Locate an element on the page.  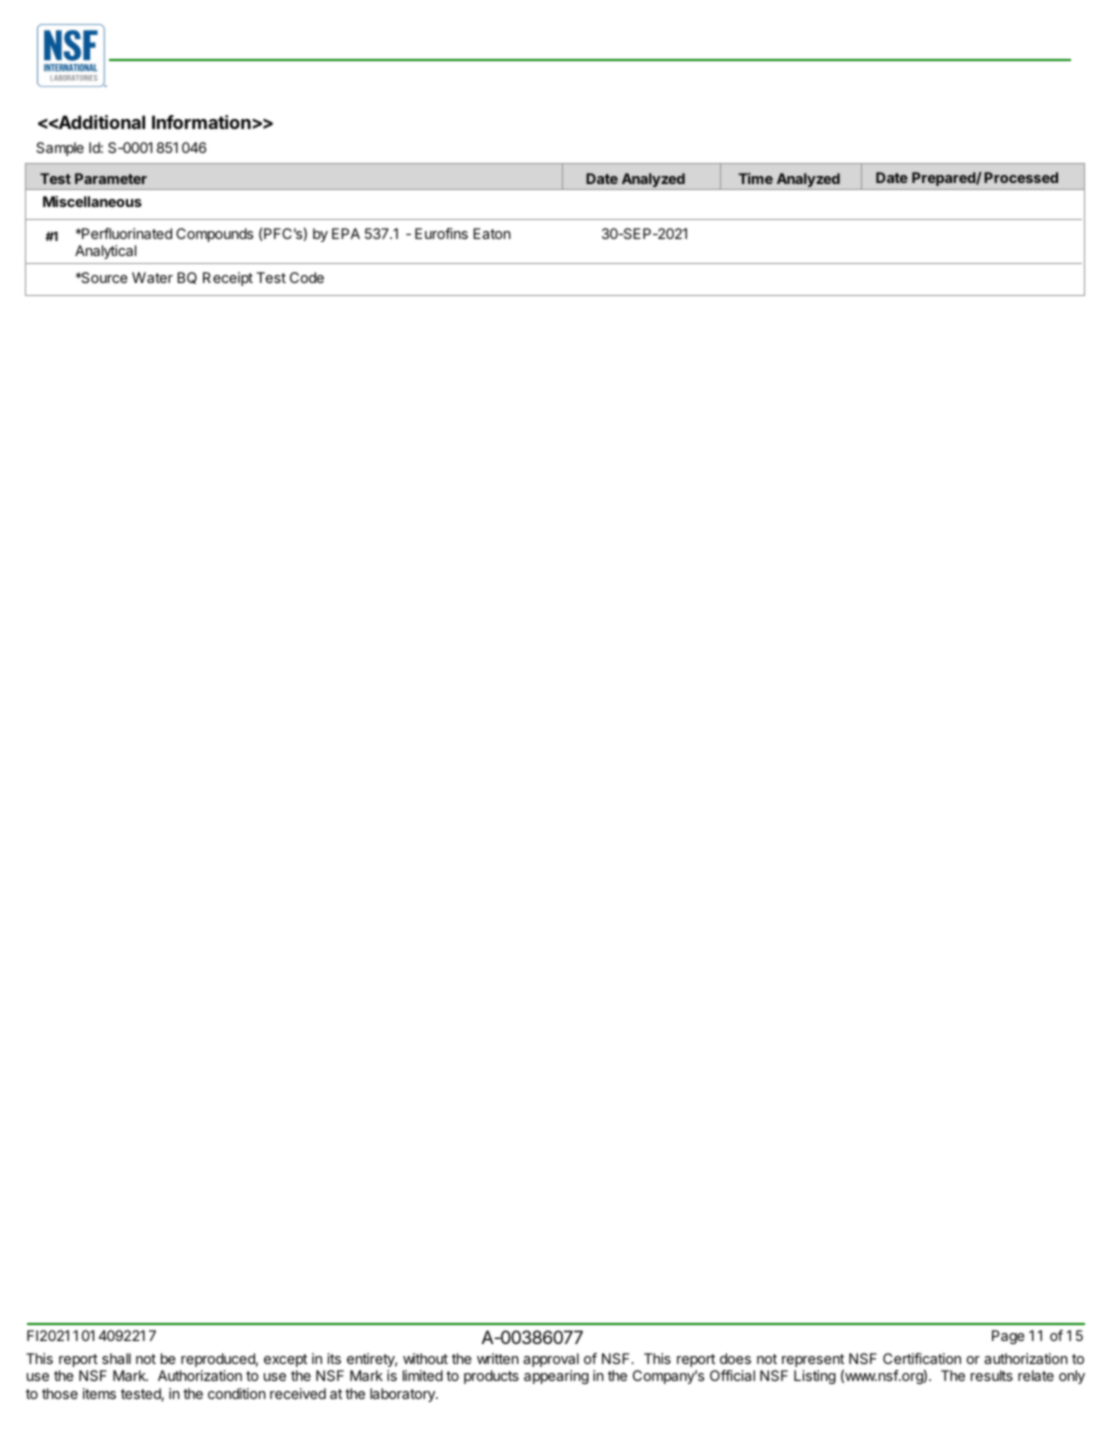
shall is located at coordinates (116, 1358).
